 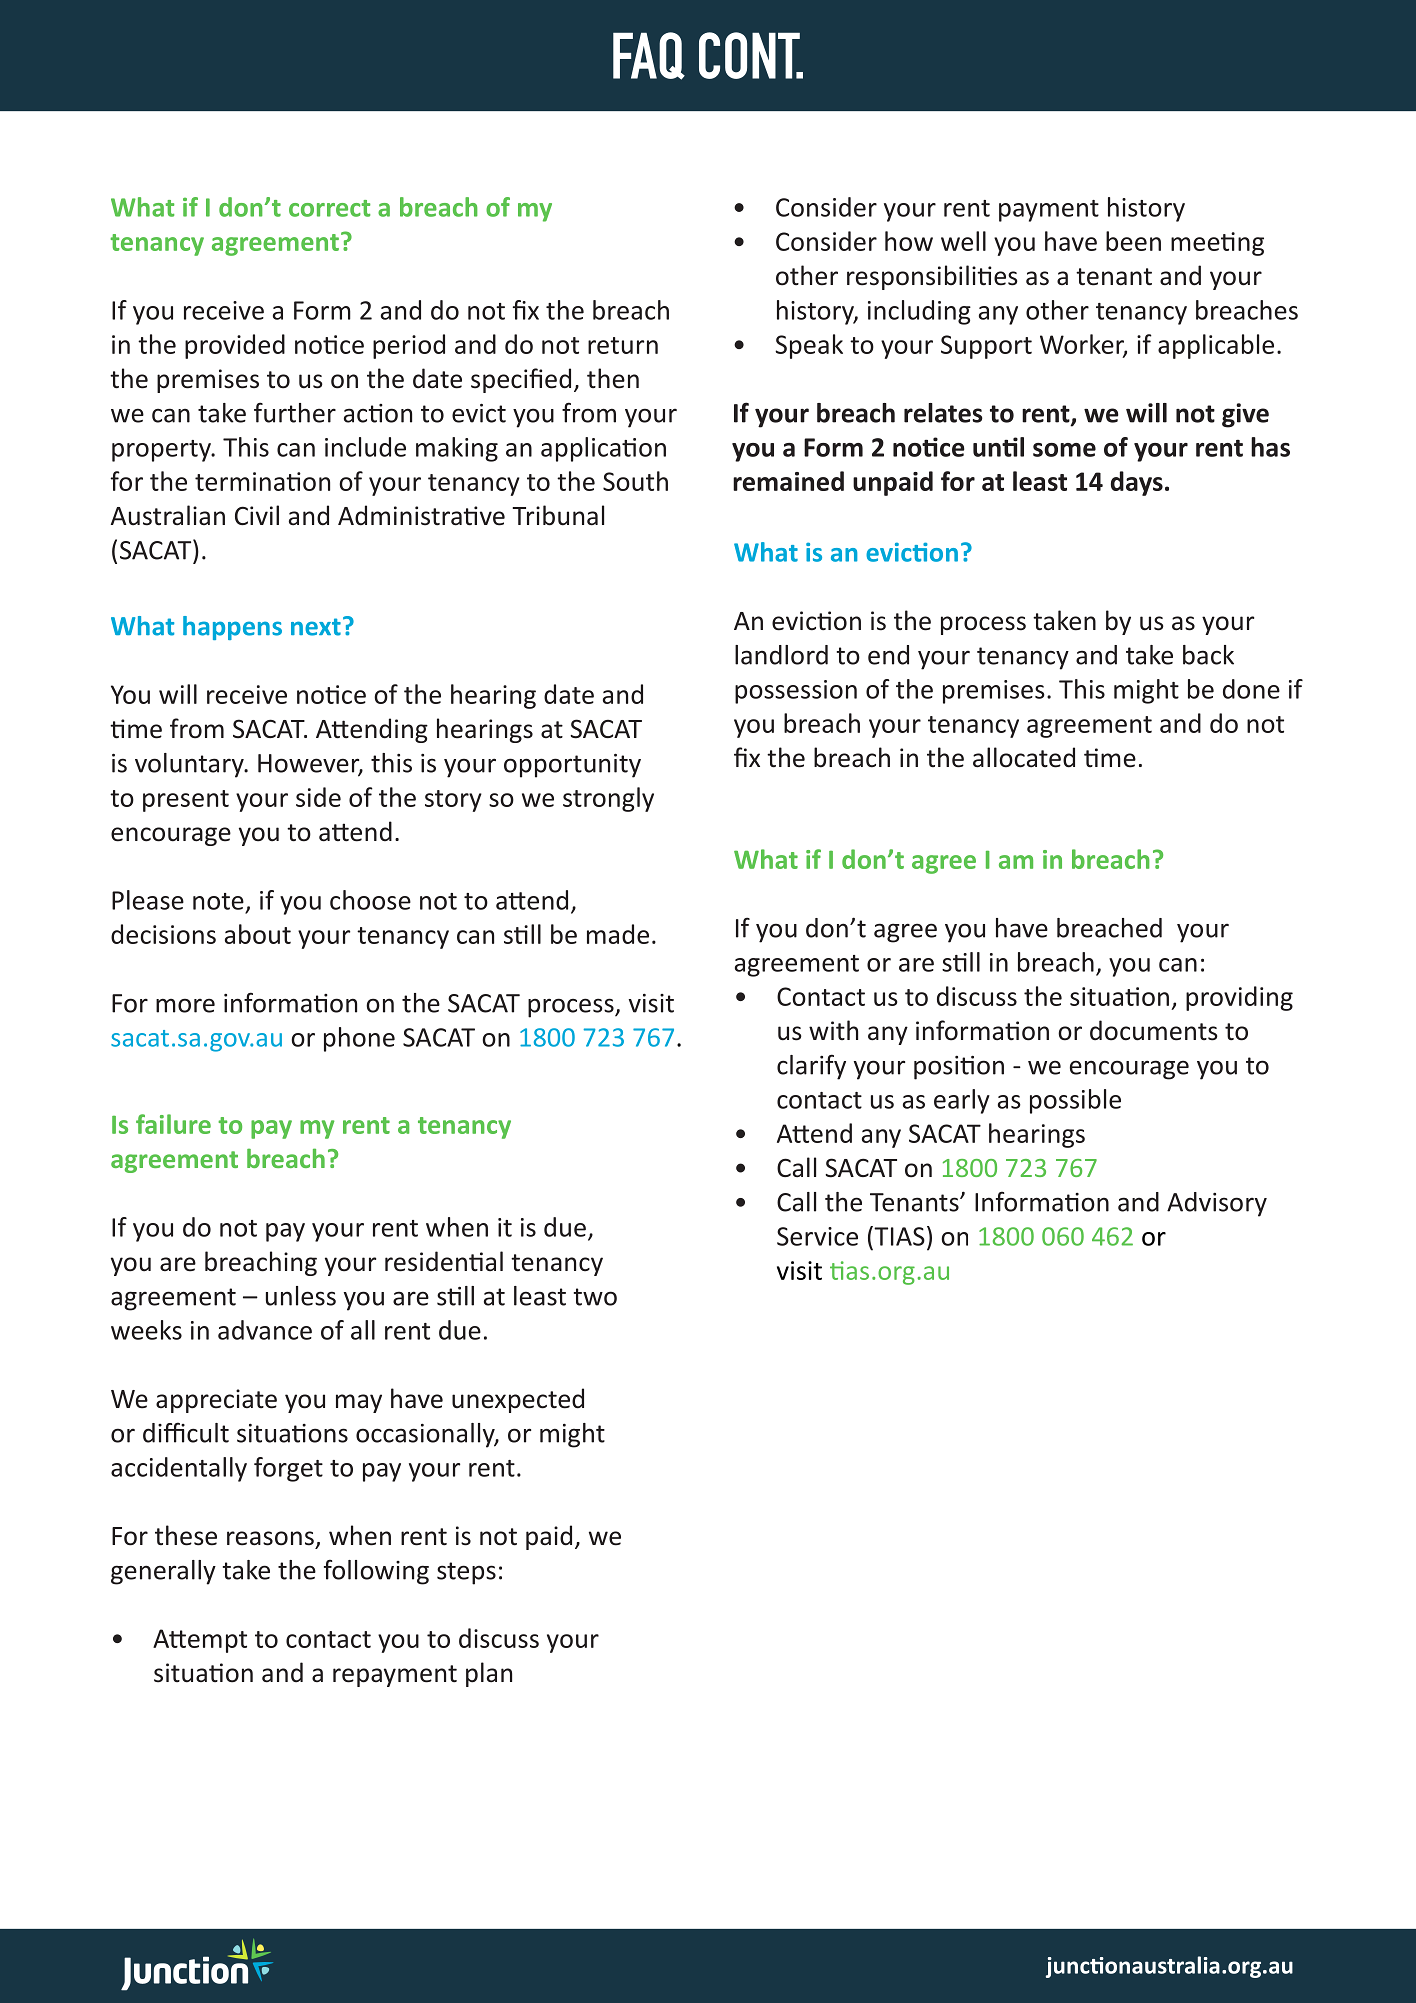 What do you see at coordinates (329, 208) in the screenshot?
I see `correct` at bounding box center [329, 208].
